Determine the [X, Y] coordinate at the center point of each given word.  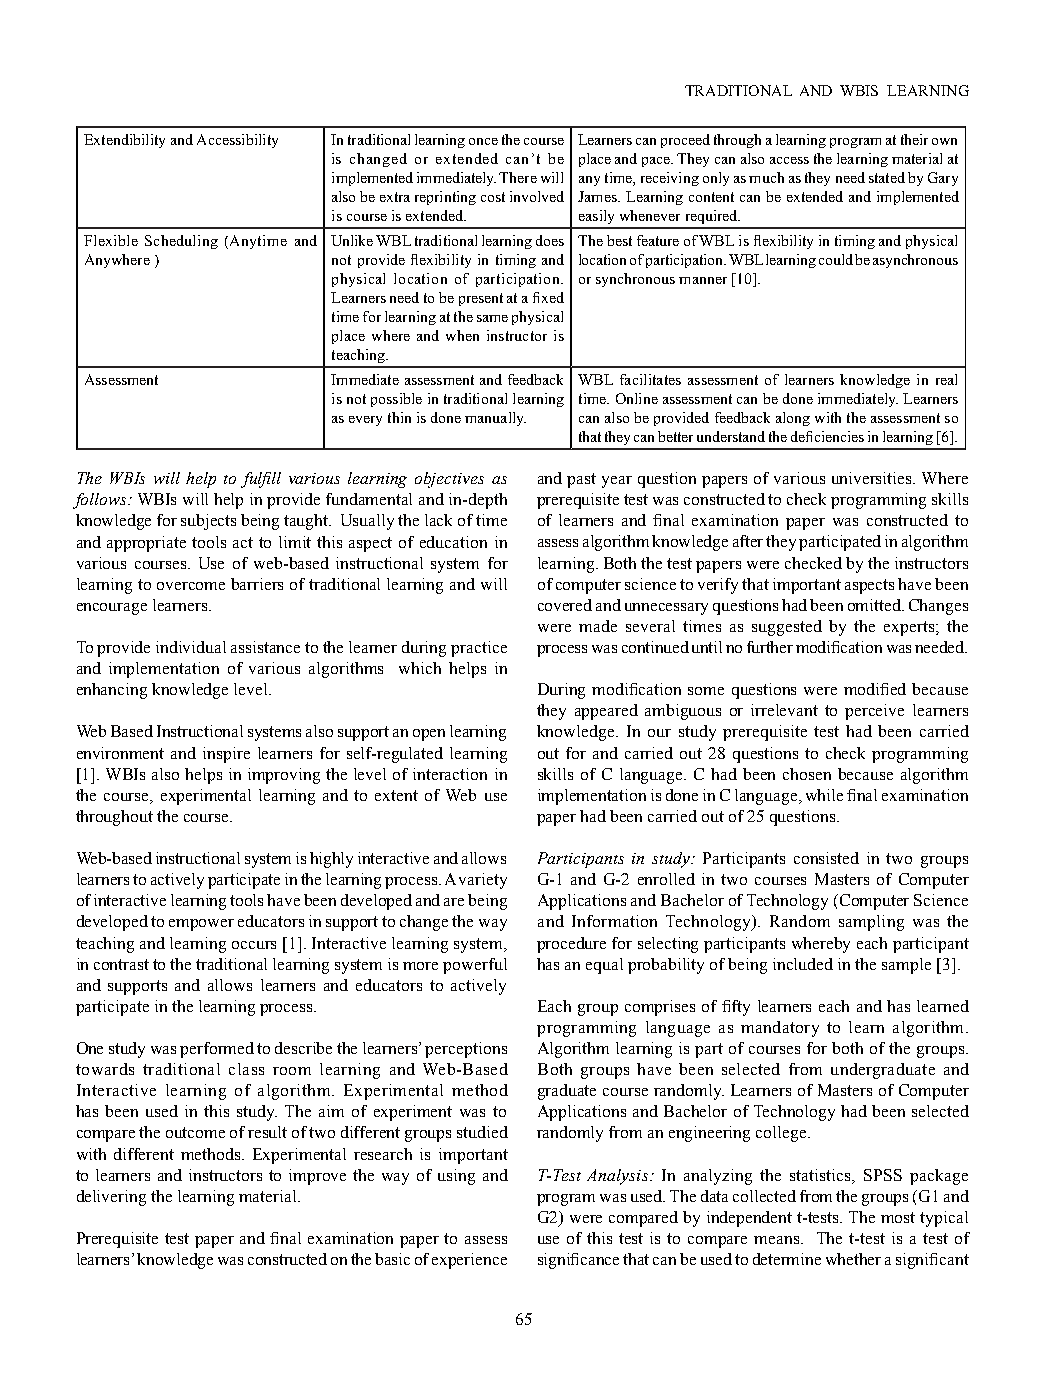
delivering [111, 1198]
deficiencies [827, 436]
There [518, 177]
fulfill [261, 480]
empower [201, 925]
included [803, 964]
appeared [606, 712]
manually [495, 419]
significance [578, 1261]
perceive [874, 712]
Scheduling [181, 242]
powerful [475, 966]
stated [887, 177]
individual [191, 647]
